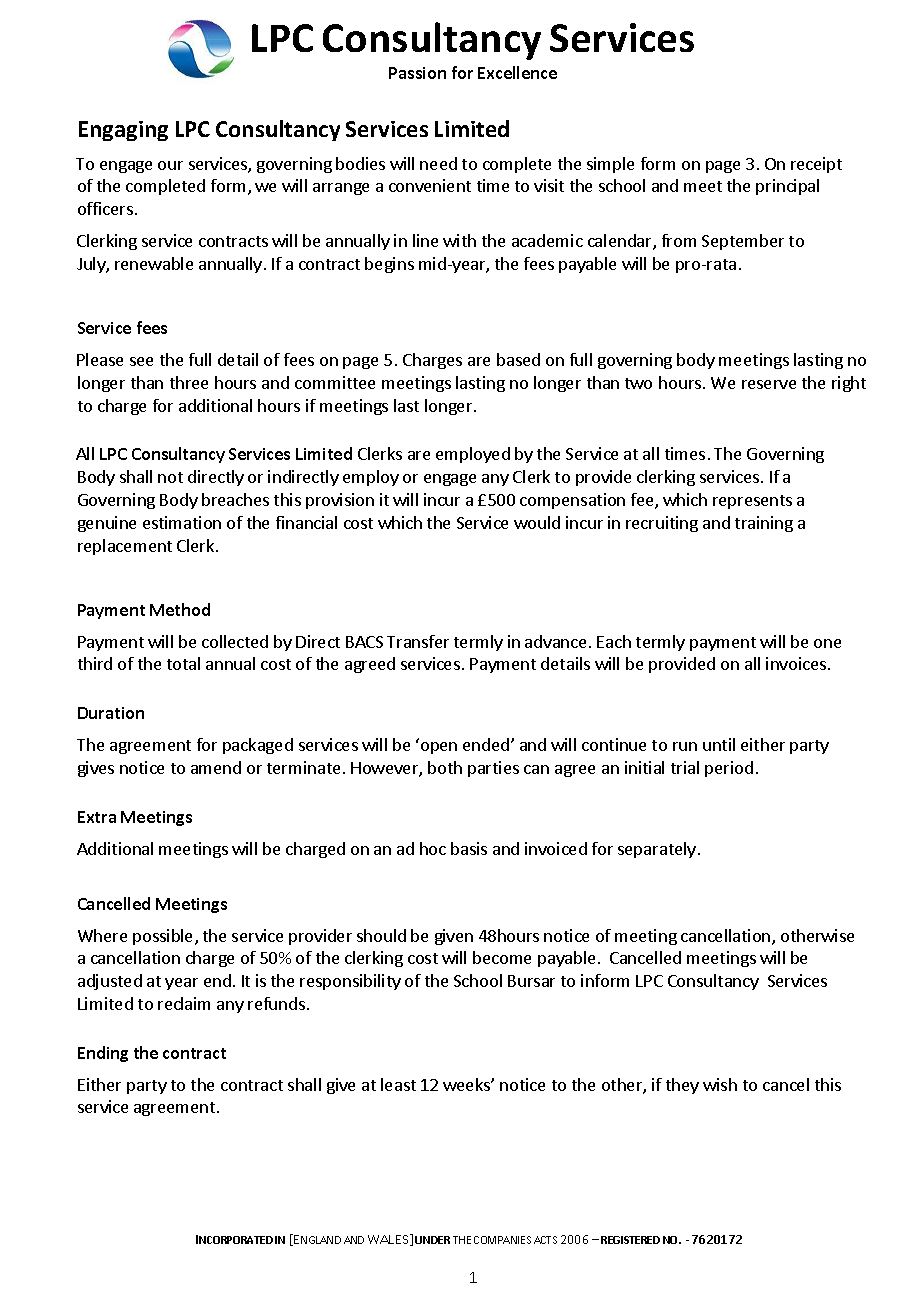  What do you see at coordinates (183, 663) in the page?
I see `total` at bounding box center [183, 663].
